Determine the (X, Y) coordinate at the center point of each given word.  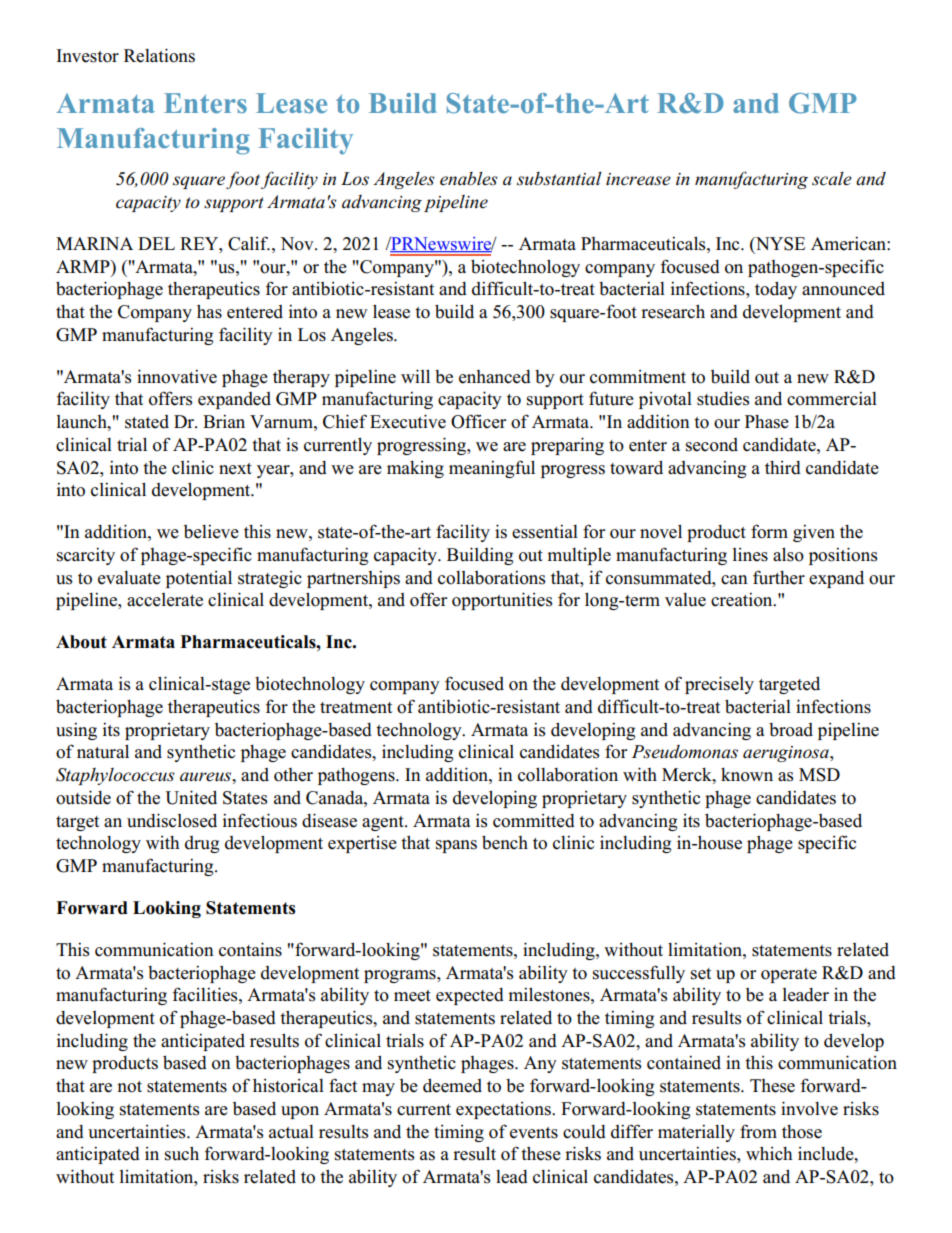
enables (469, 179)
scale (832, 179)
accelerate (165, 600)
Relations (159, 55)
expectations (504, 1110)
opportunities (502, 601)
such (182, 1153)
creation (743, 599)
